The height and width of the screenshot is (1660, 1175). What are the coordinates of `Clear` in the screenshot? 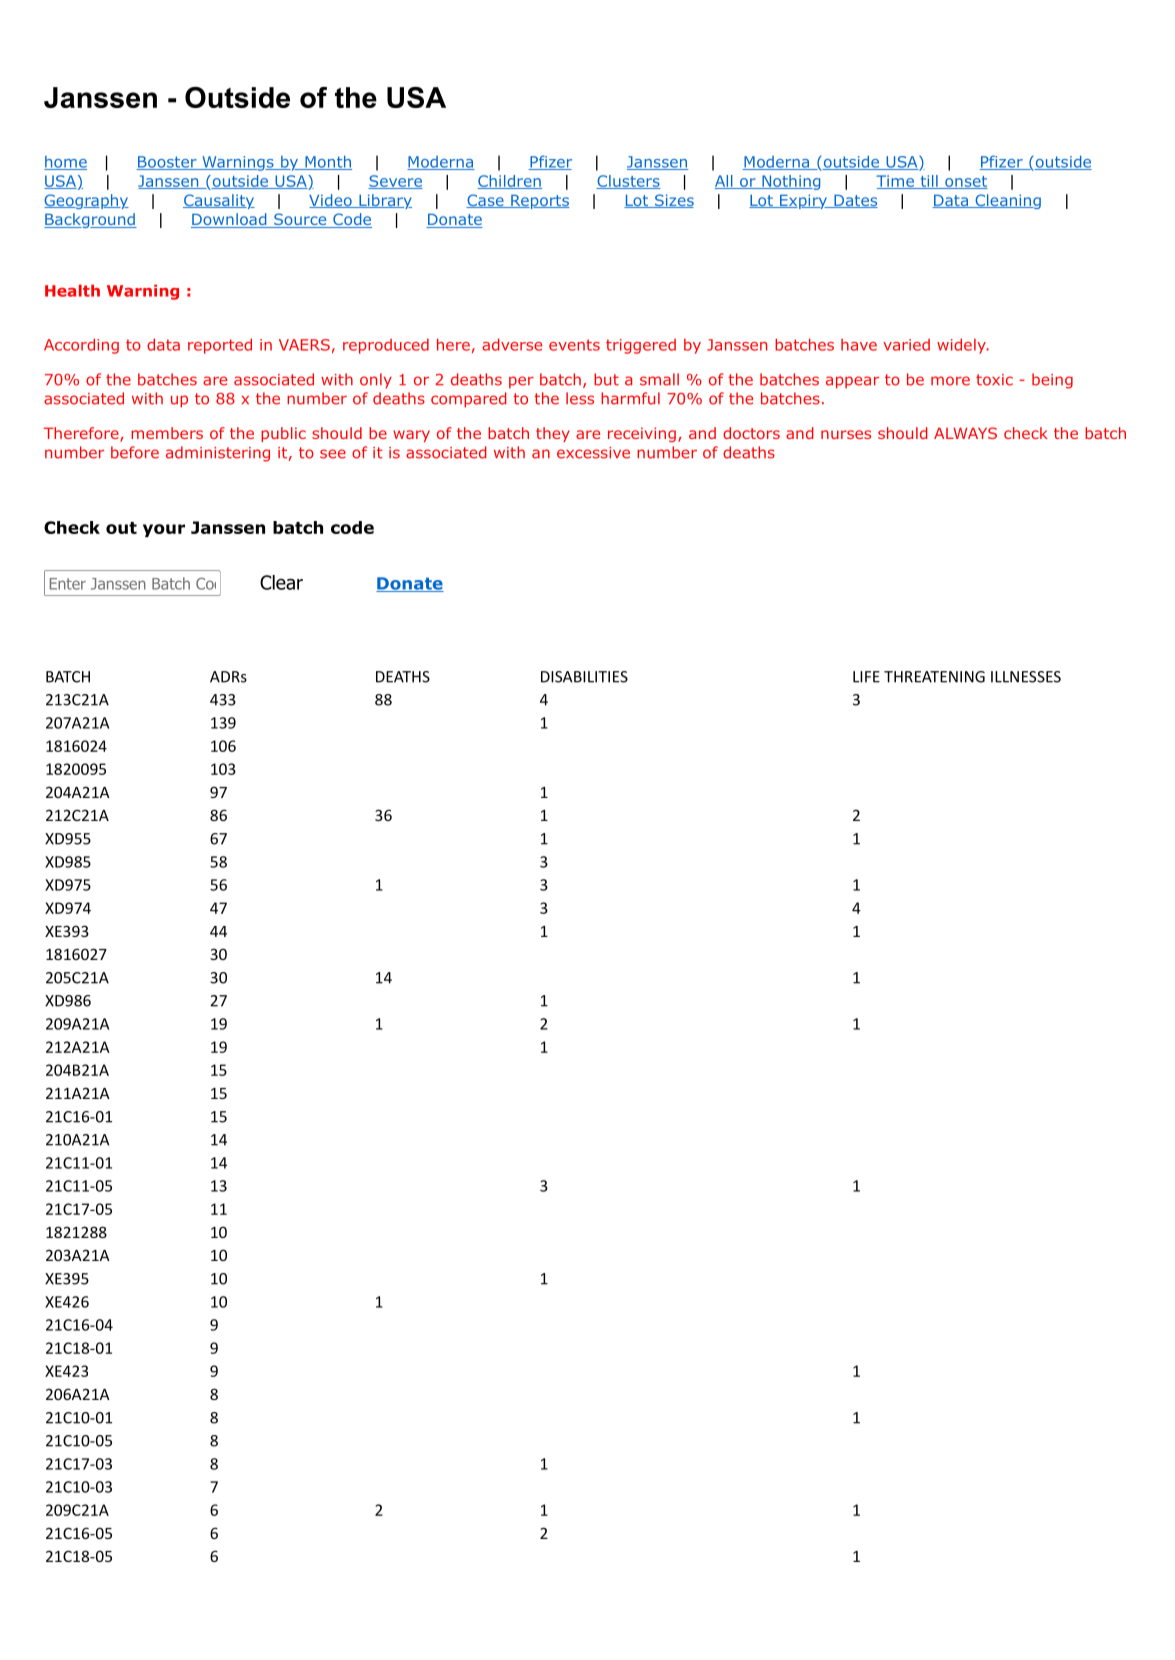 It's located at (281, 582).
